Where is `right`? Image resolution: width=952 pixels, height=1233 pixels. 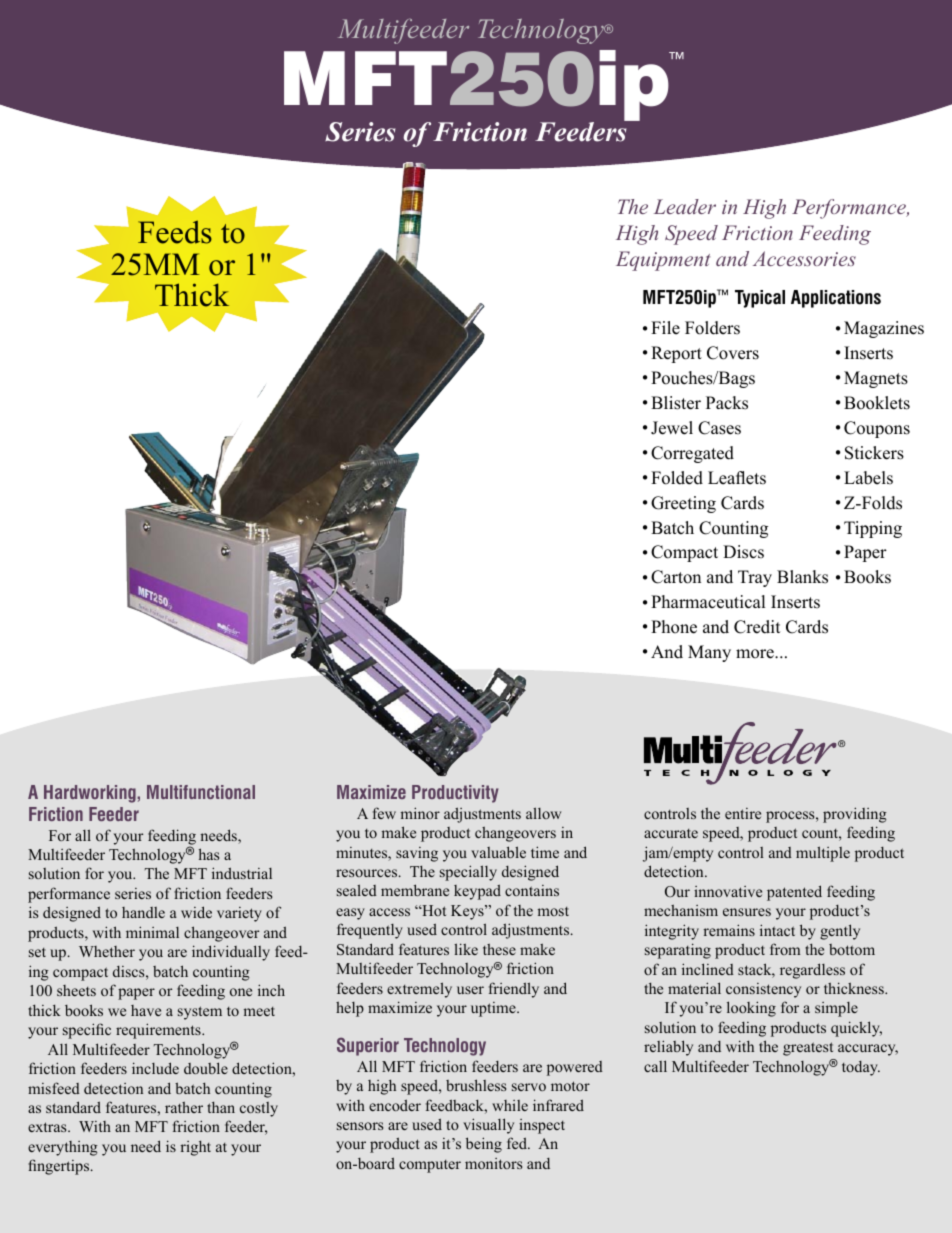
right is located at coordinates (195, 1148).
